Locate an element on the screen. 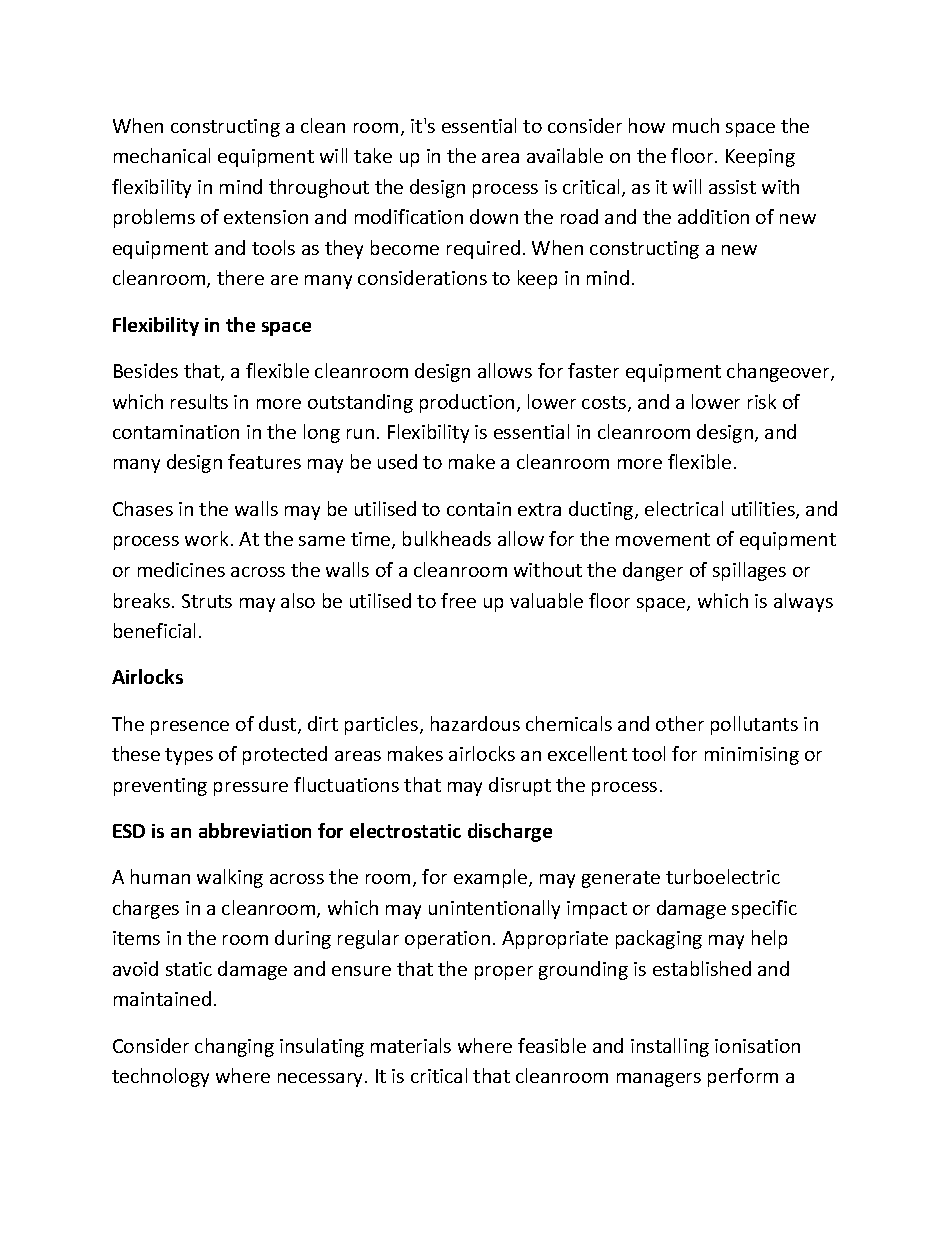 Image resolution: width=952 pixels, height=1233 pixels. changing is located at coordinates (234, 1047).
